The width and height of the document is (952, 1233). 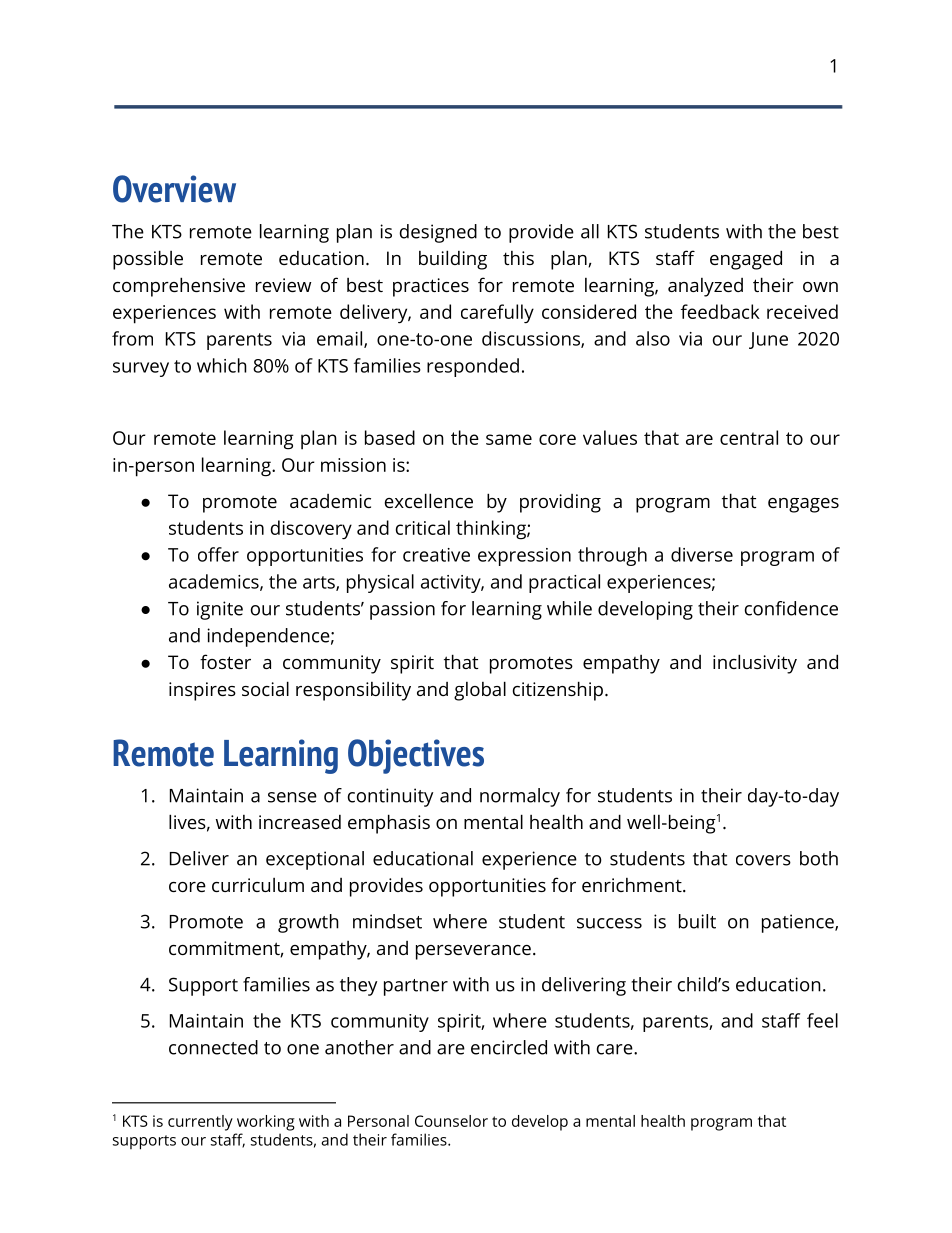 I want to click on covers, so click(x=763, y=860).
